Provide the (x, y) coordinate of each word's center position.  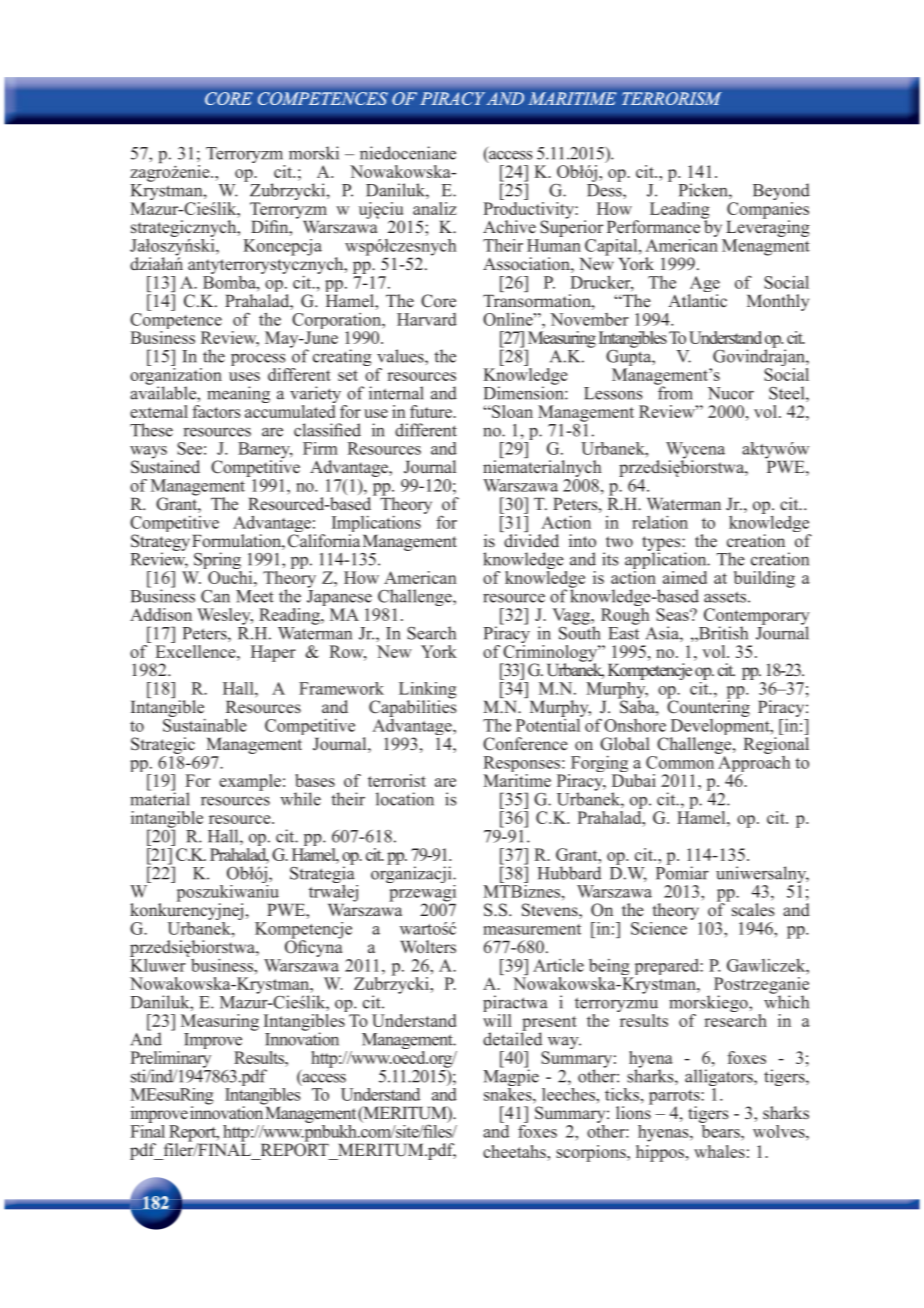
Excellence (197, 650)
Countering (708, 707)
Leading (680, 211)
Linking (427, 691)
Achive (509, 227)
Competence (176, 321)
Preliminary (170, 1059)
